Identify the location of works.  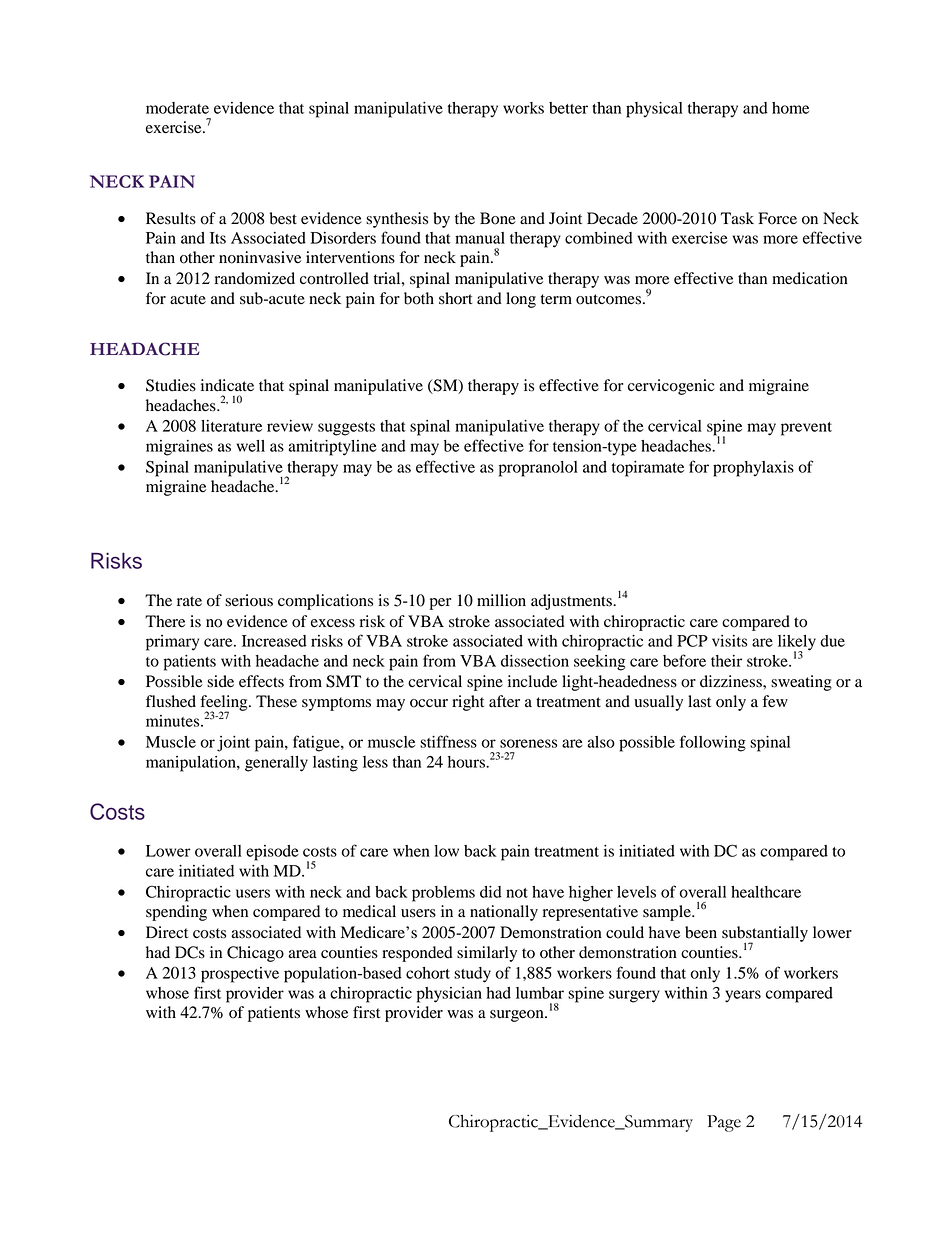
(523, 108).
